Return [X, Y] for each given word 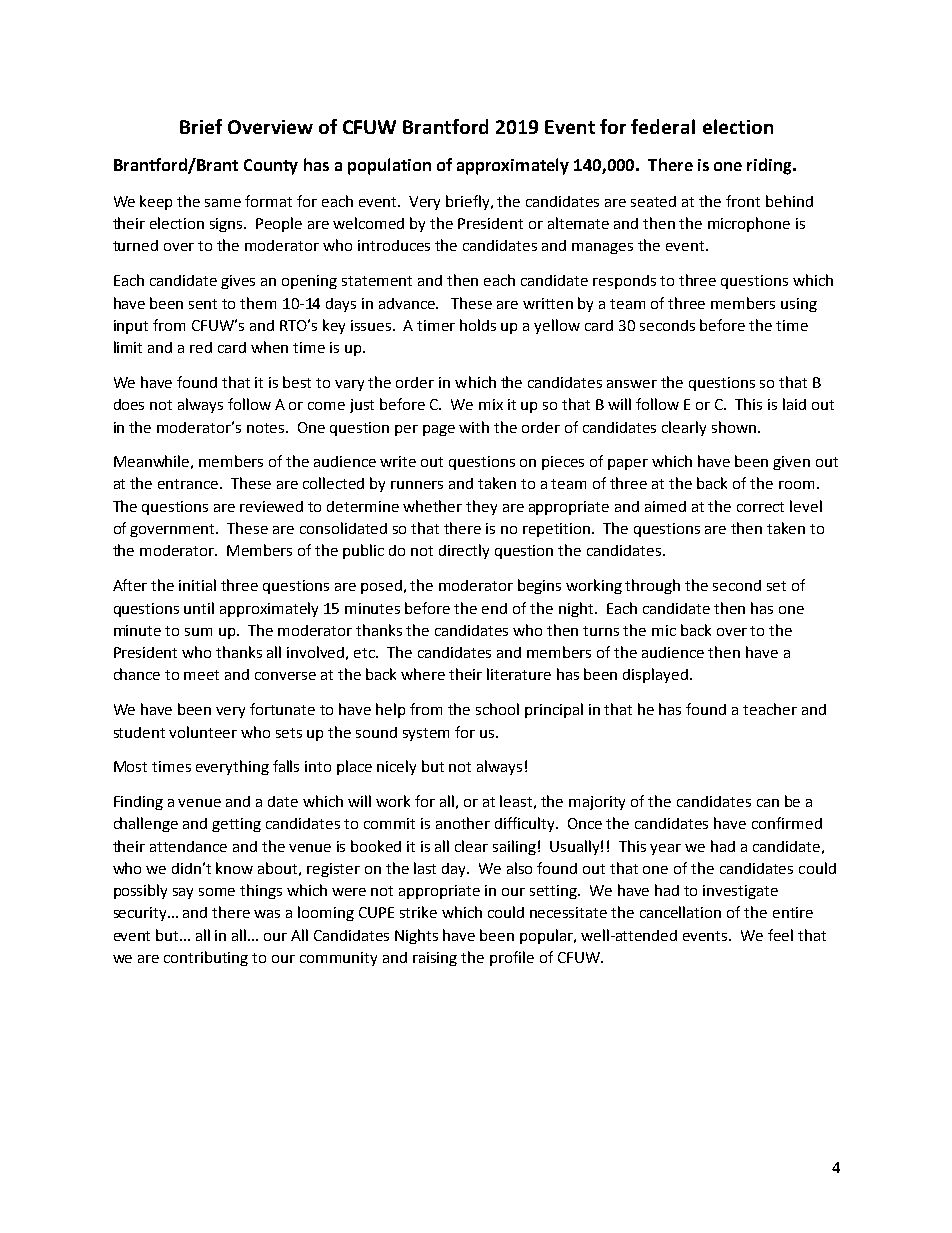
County [271, 167]
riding [770, 166]
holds [478, 325]
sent [203, 304]
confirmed [787, 823]
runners [417, 485]
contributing [206, 958]
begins [539, 586]
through [652, 586]
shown [734, 427]
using [799, 305]
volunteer [203, 732]
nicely [396, 767]
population [389, 166]
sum [198, 632]
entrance [189, 484]
